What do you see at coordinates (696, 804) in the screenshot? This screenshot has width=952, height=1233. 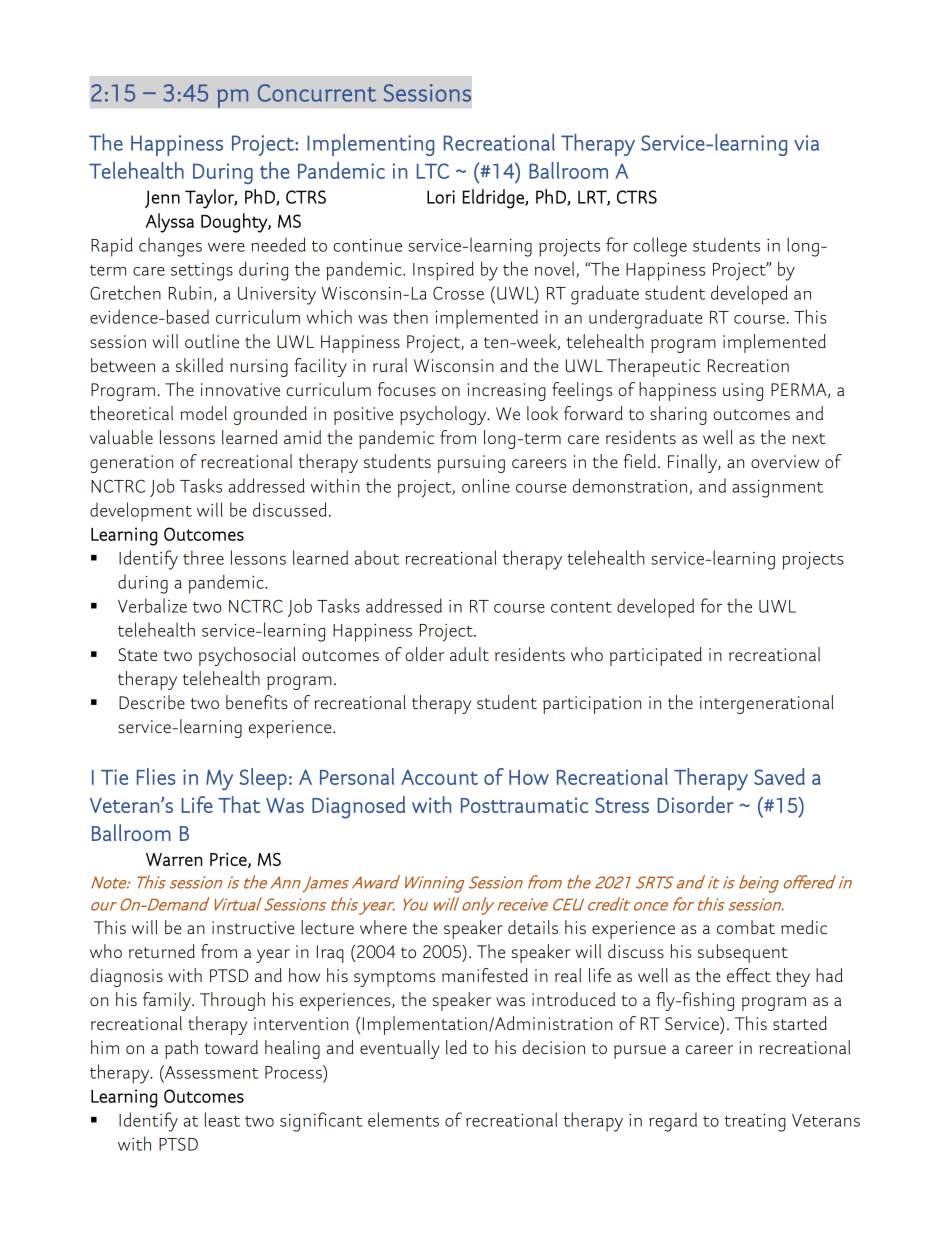 I see `Disorder` at bounding box center [696, 804].
